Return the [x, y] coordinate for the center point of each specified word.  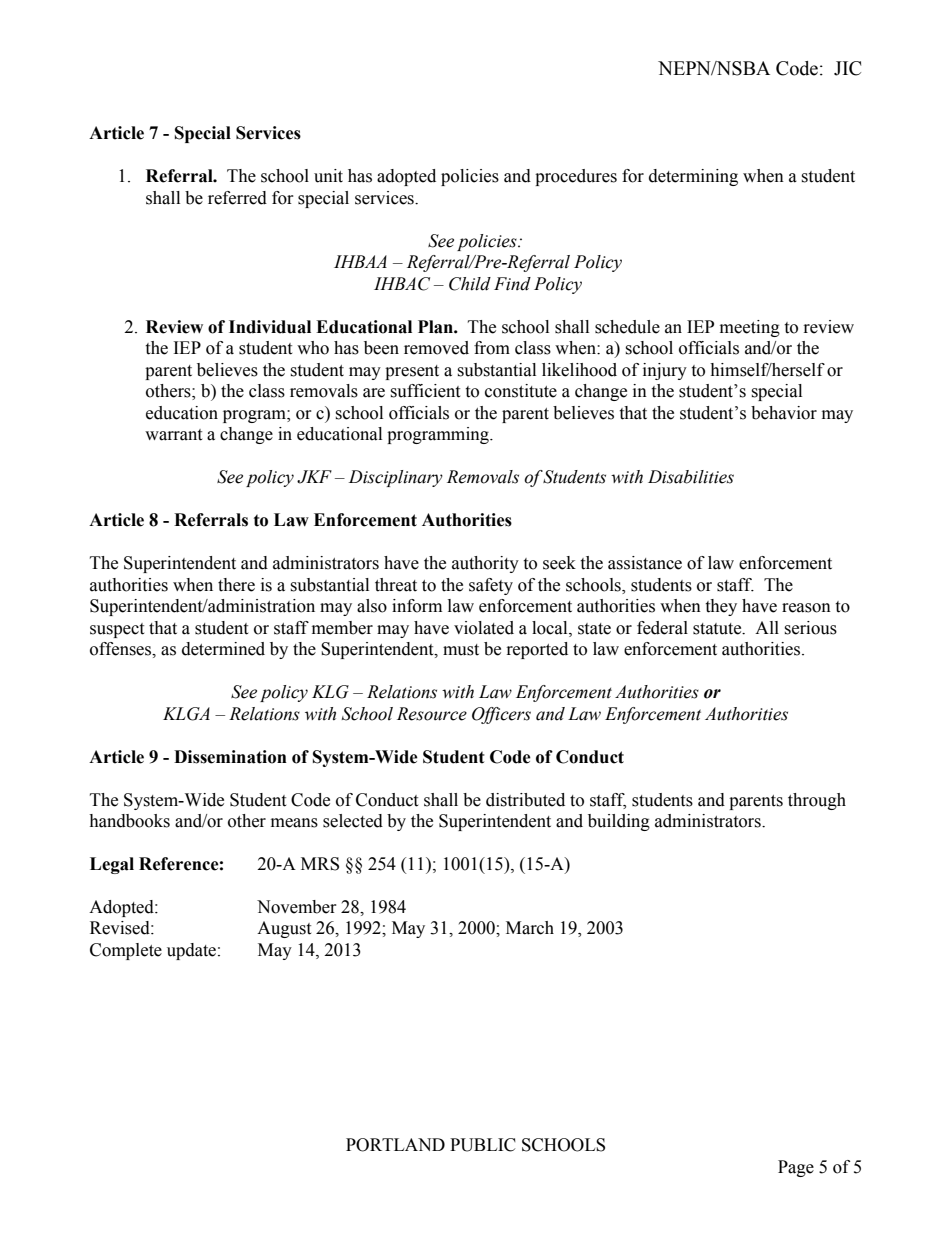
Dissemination [230, 757]
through [817, 801]
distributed [525, 800]
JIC [847, 68]
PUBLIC [483, 1145]
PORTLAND [395, 1145]
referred [237, 198]
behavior [784, 413]
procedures [576, 177]
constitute [521, 391]
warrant [173, 435]
